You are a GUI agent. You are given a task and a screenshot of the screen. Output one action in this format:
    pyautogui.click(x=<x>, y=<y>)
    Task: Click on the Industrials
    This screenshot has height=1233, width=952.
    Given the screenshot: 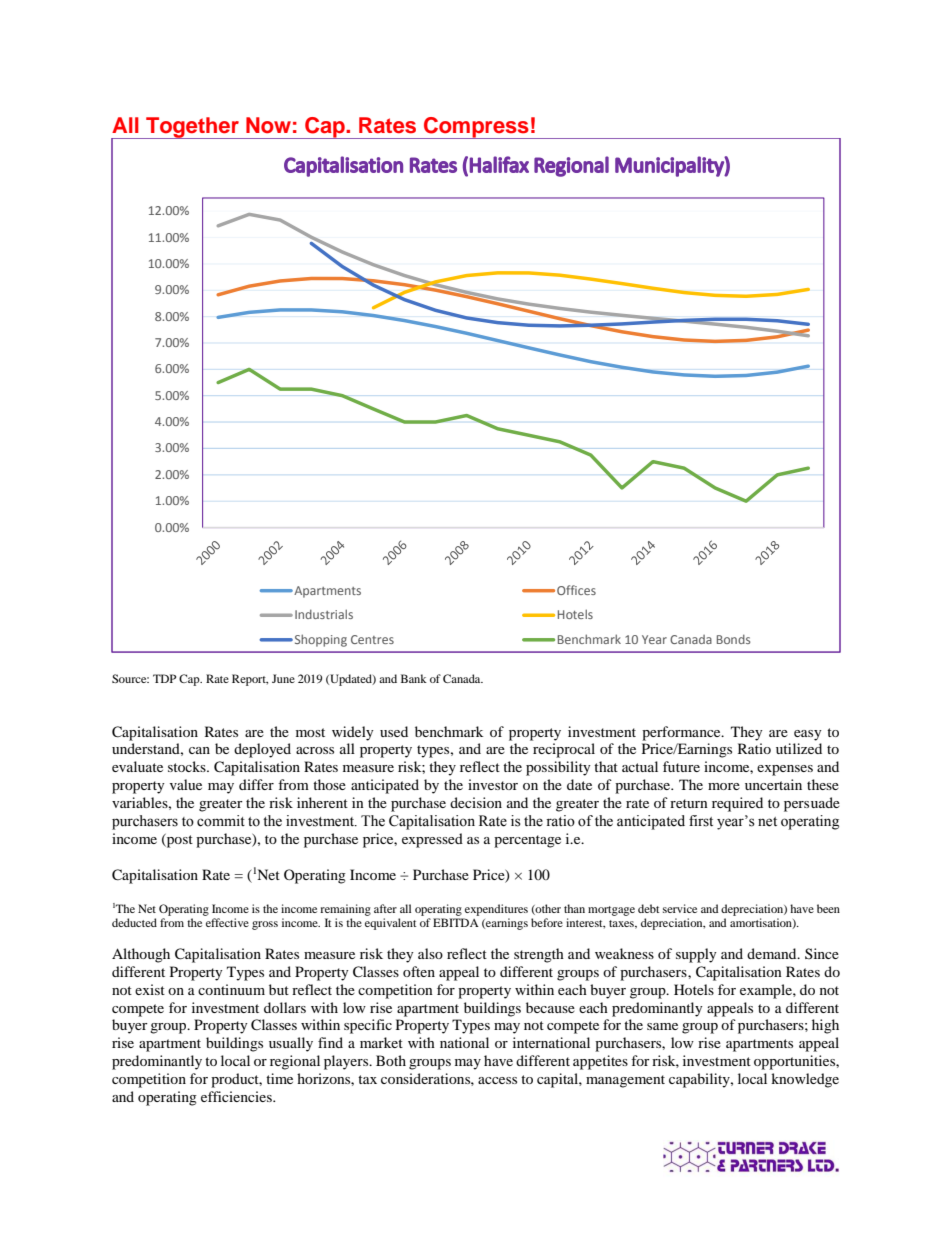 What is the action you would take?
    pyautogui.click(x=324, y=614)
